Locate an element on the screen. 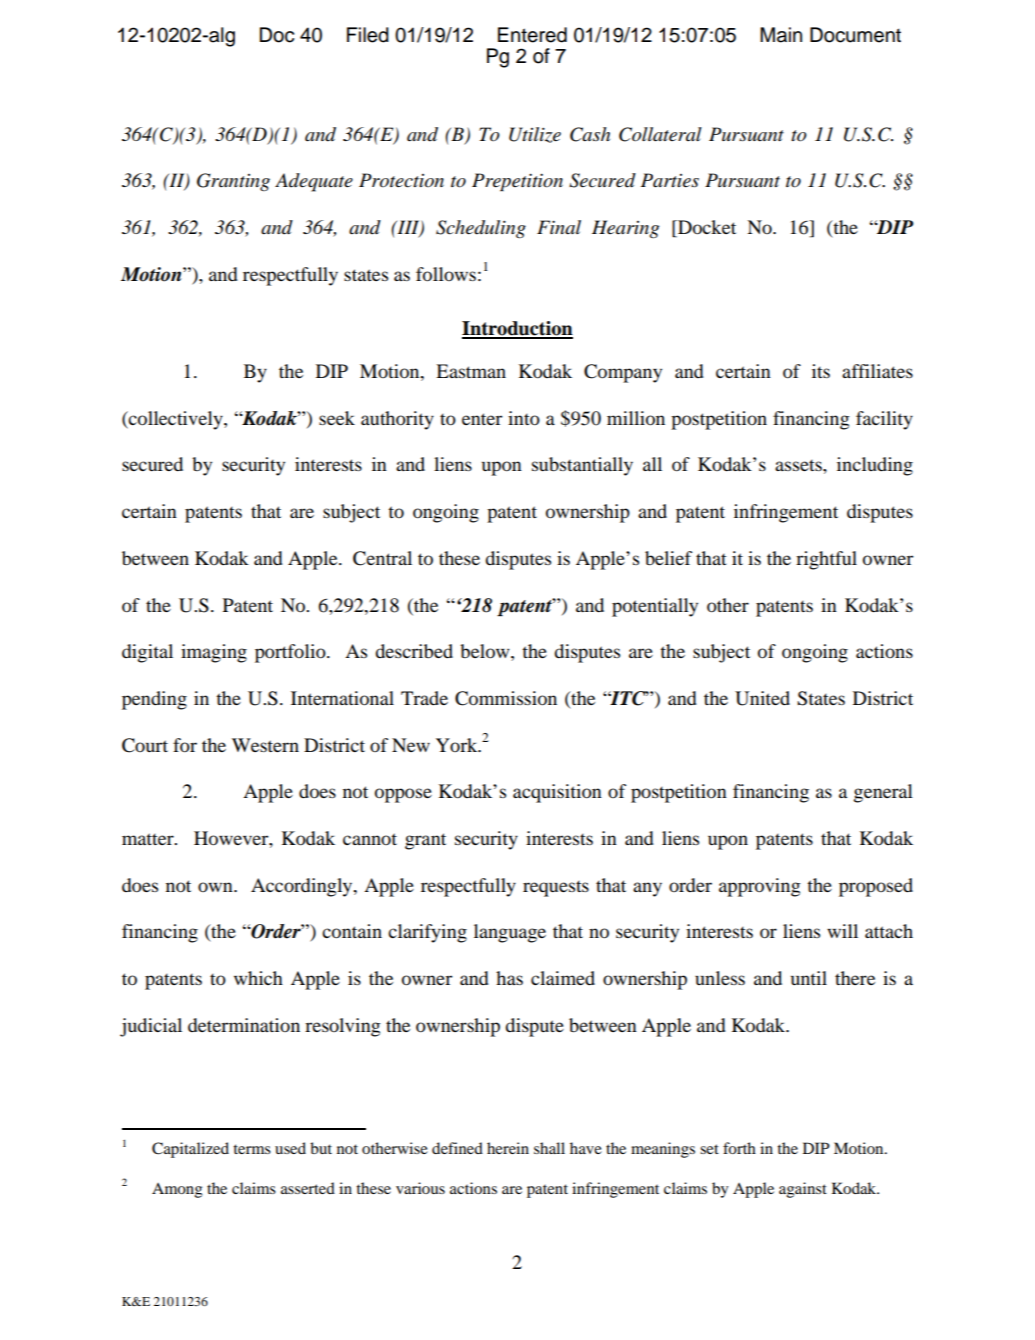 The height and width of the screenshot is (1340, 1035). imaging is located at coordinates (214, 653).
